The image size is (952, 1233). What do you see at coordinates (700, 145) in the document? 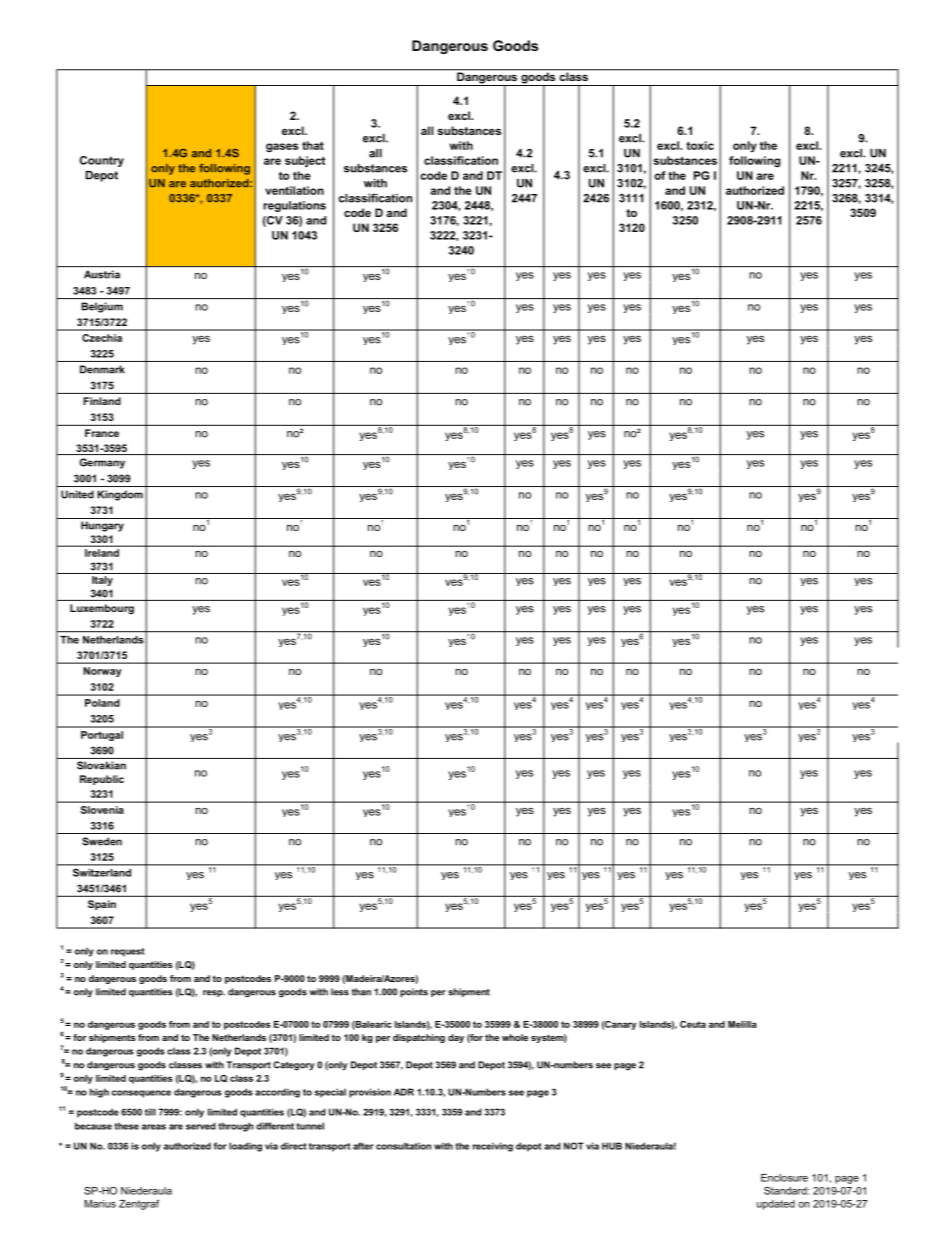
I see `toxic` at bounding box center [700, 145].
